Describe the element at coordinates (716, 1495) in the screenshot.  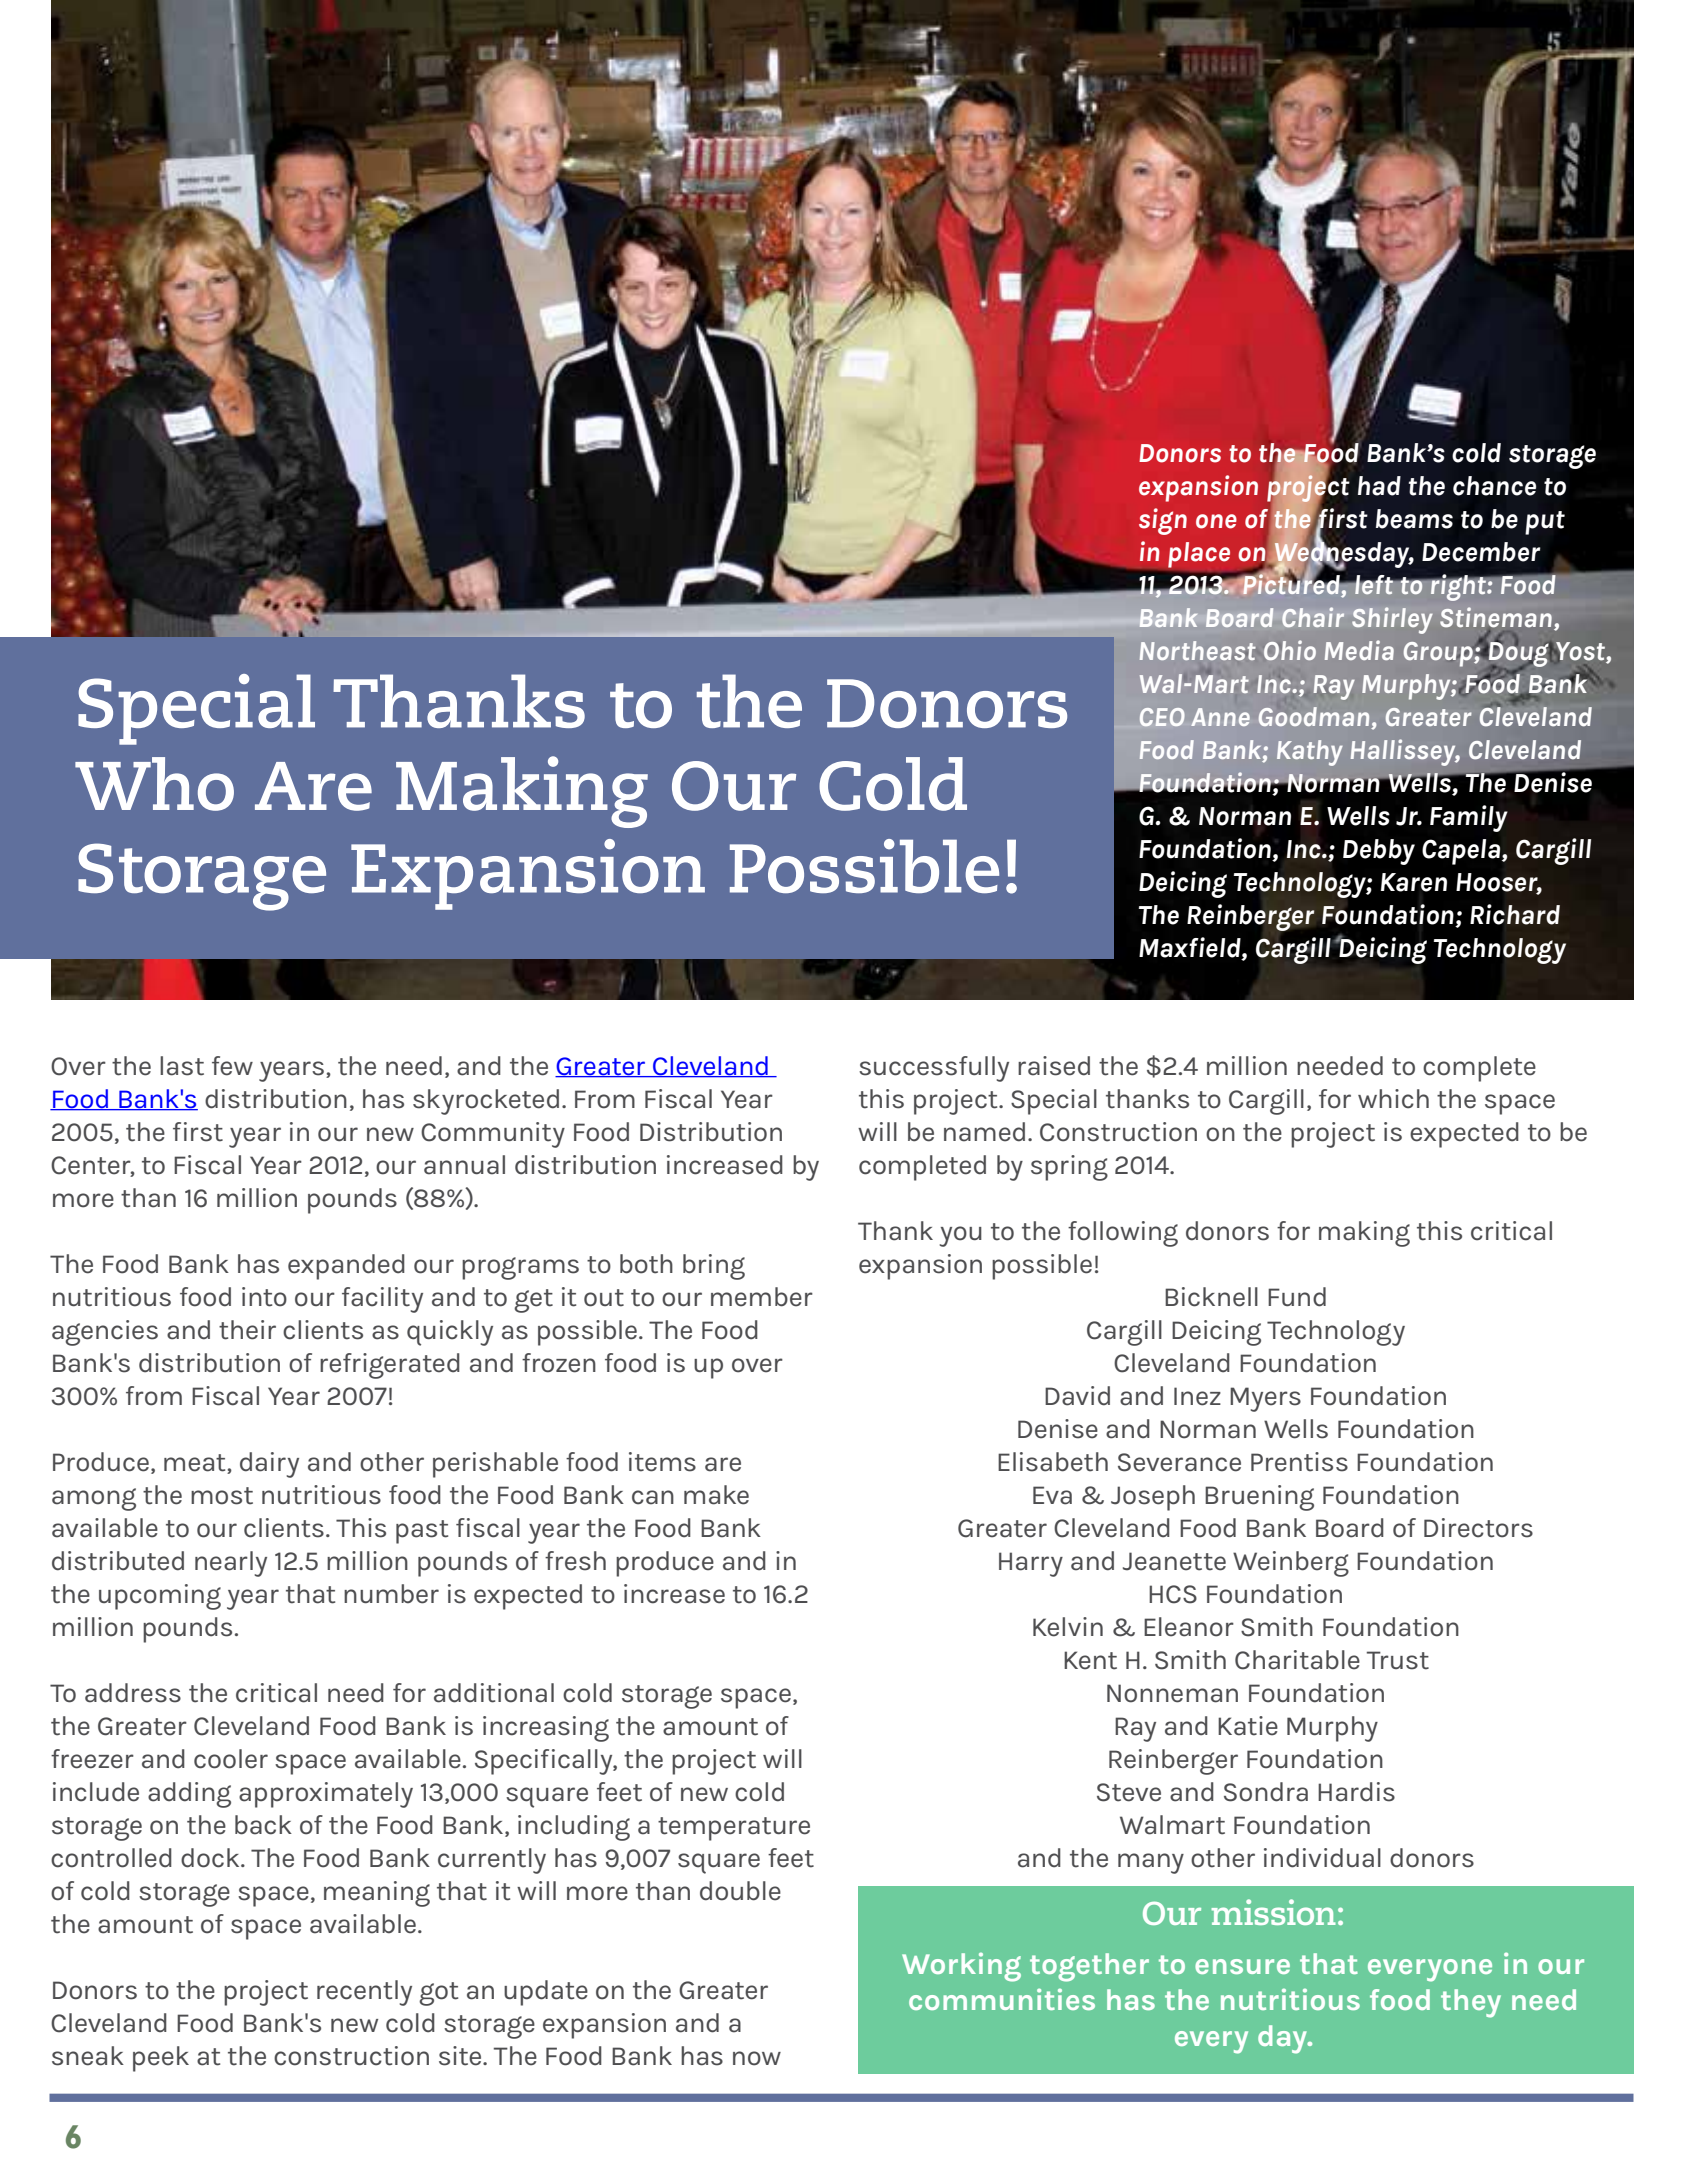
I see `make` at that location.
